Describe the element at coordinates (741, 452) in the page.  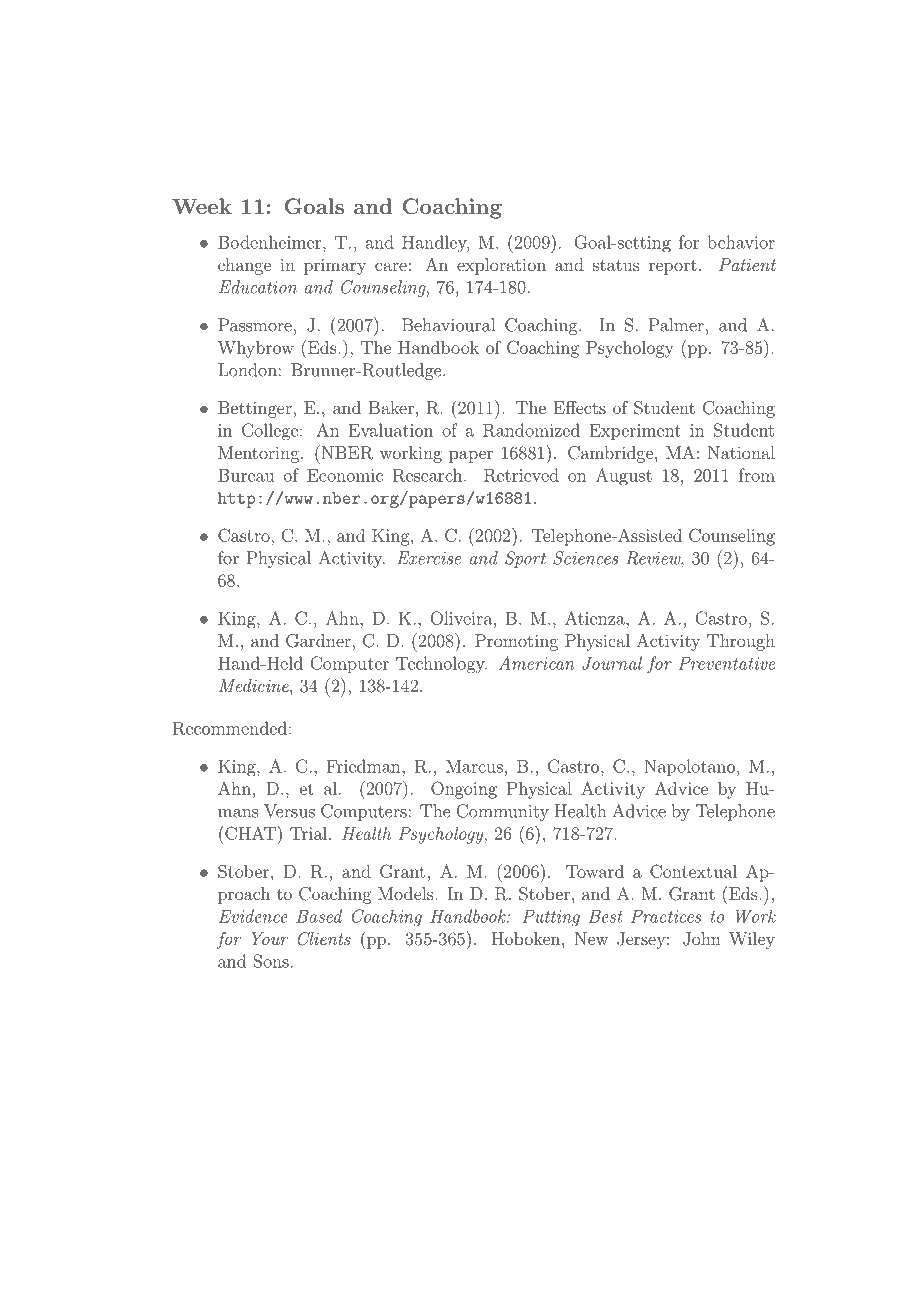
I see `National` at that location.
